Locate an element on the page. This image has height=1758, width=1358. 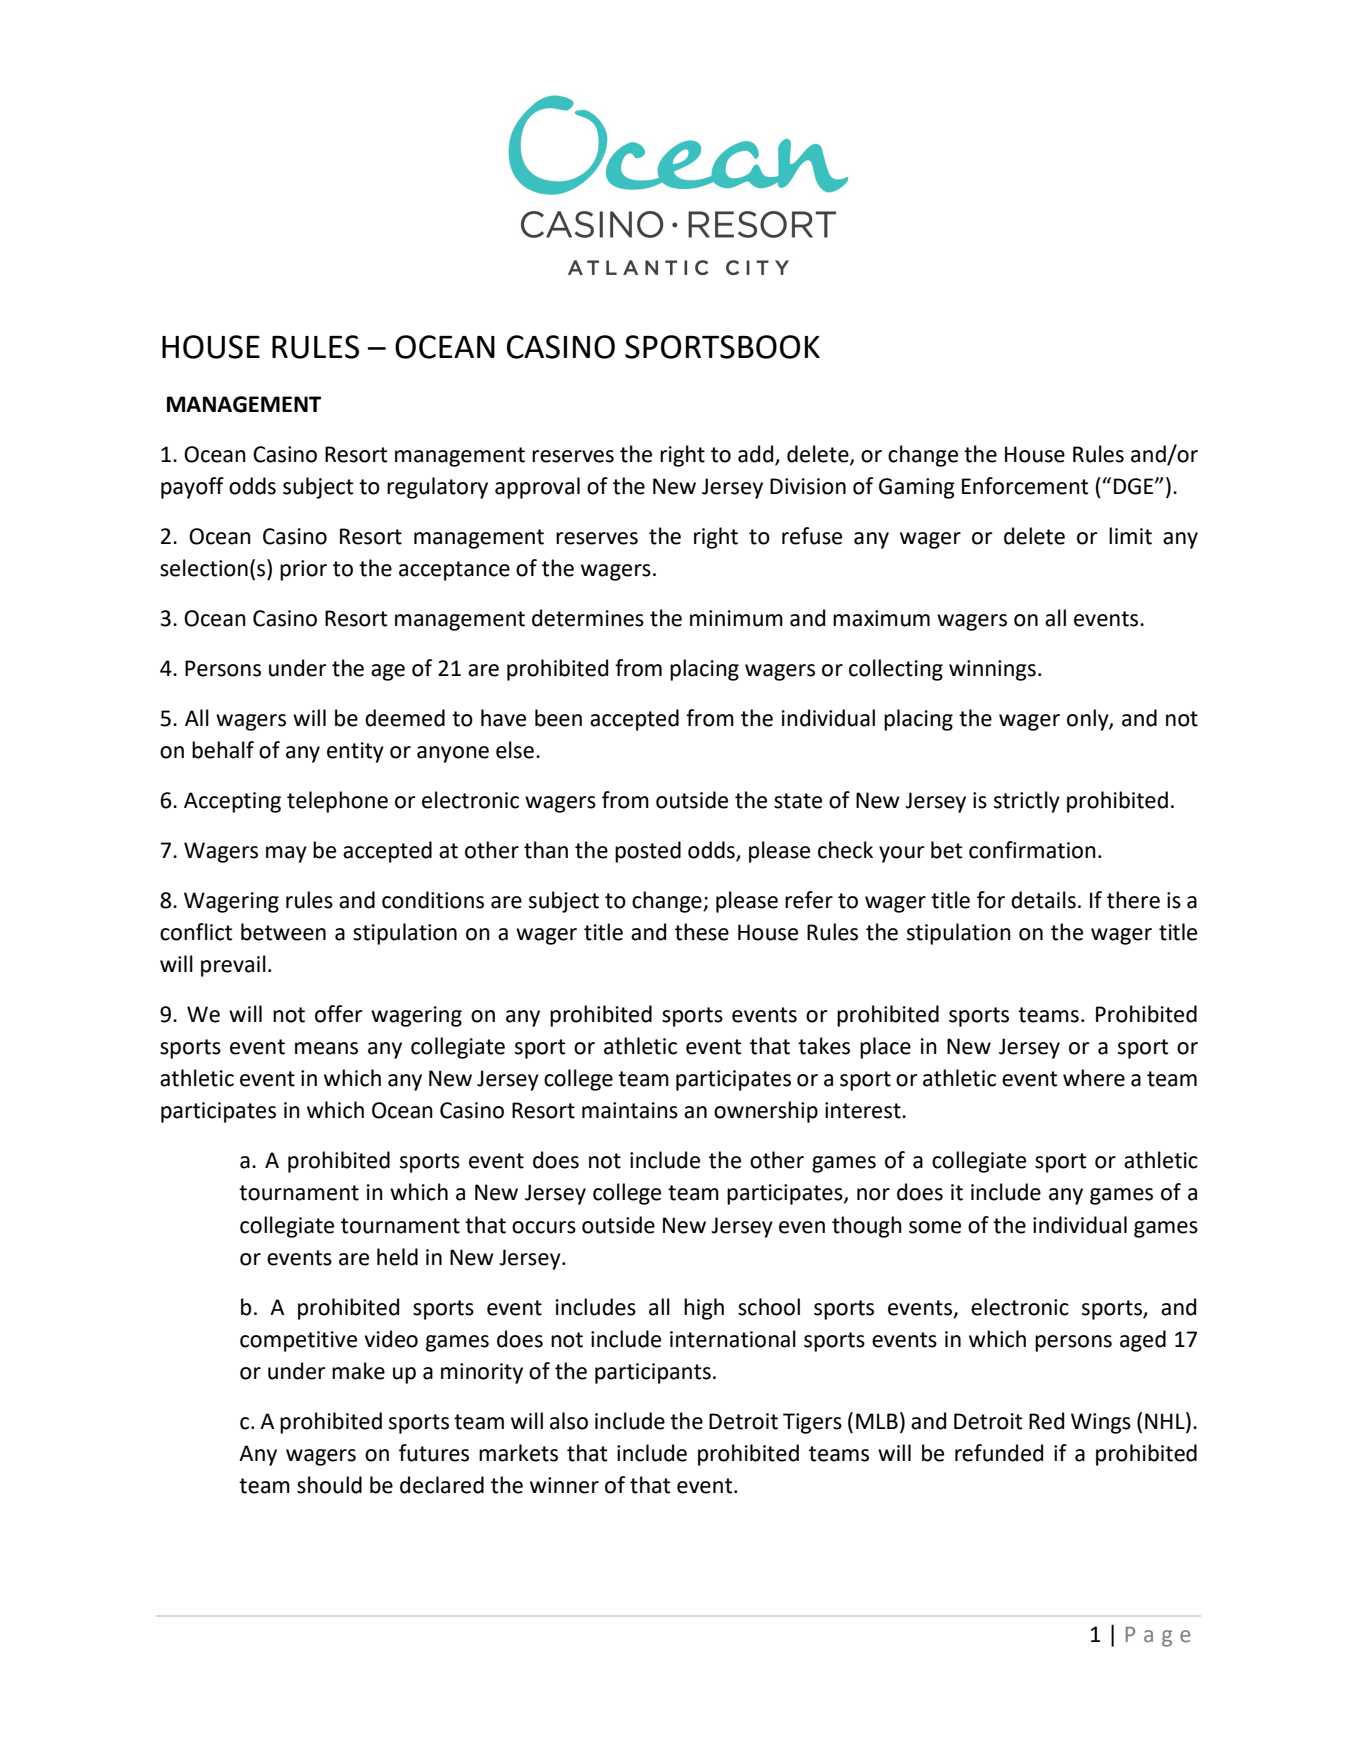
payoff is located at coordinates (192, 488).
